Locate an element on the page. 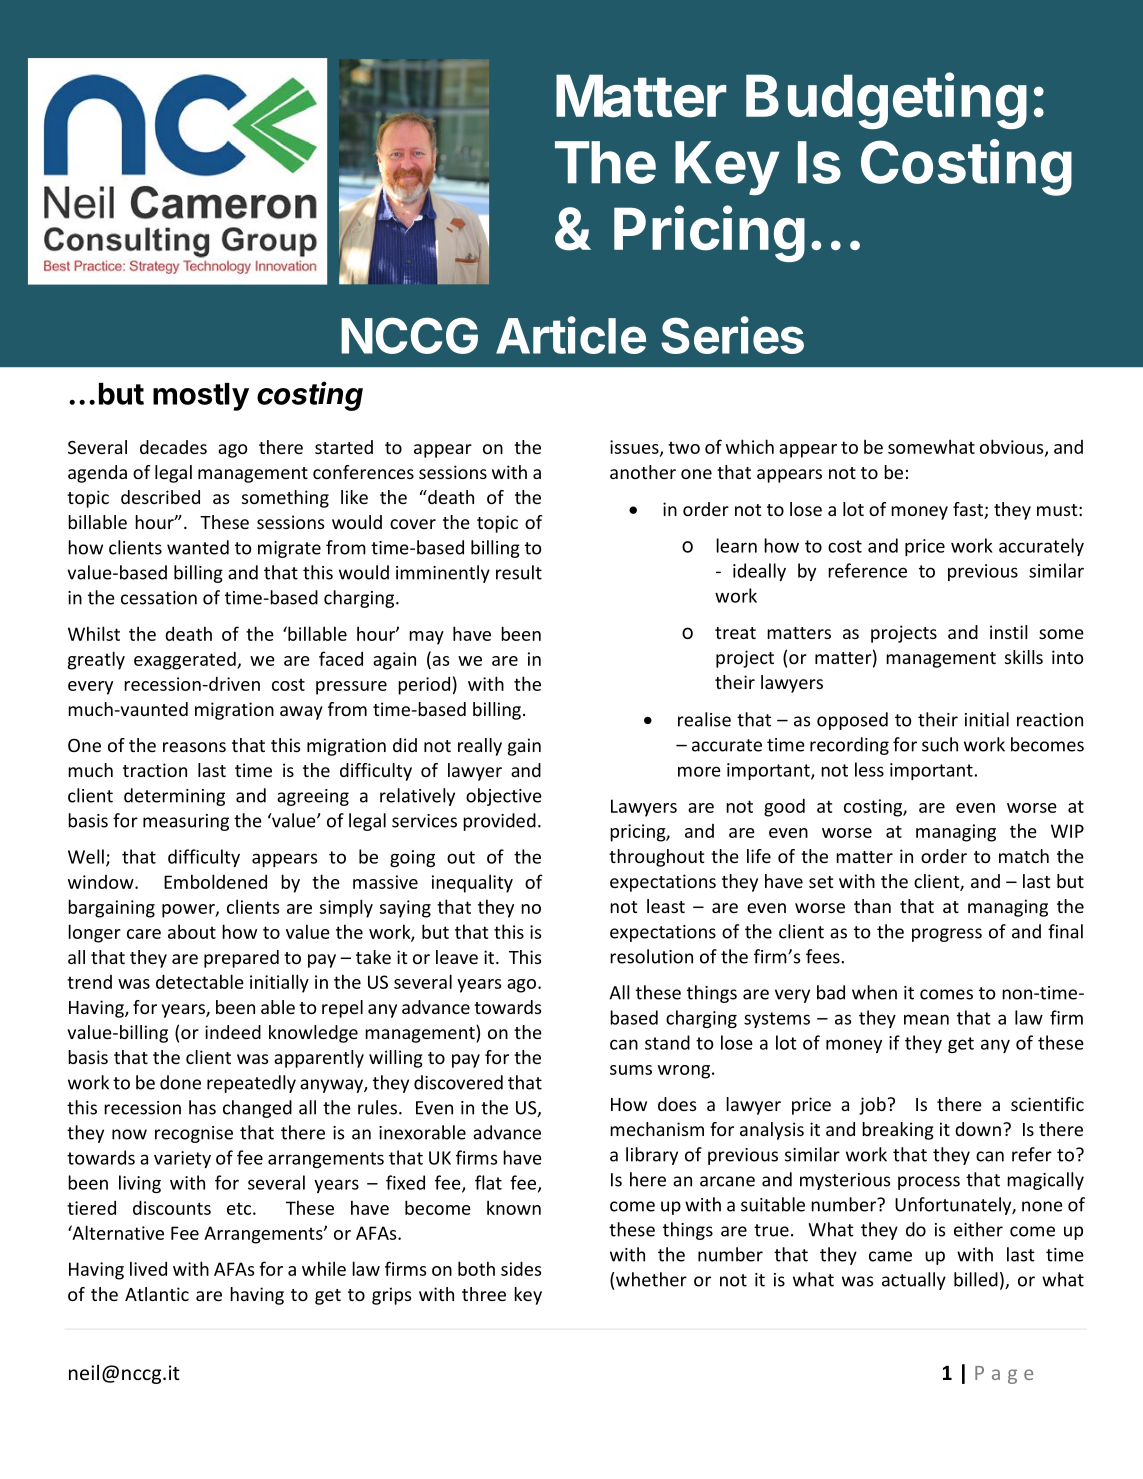  Atlantic is located at coordinates (157, 1294).
